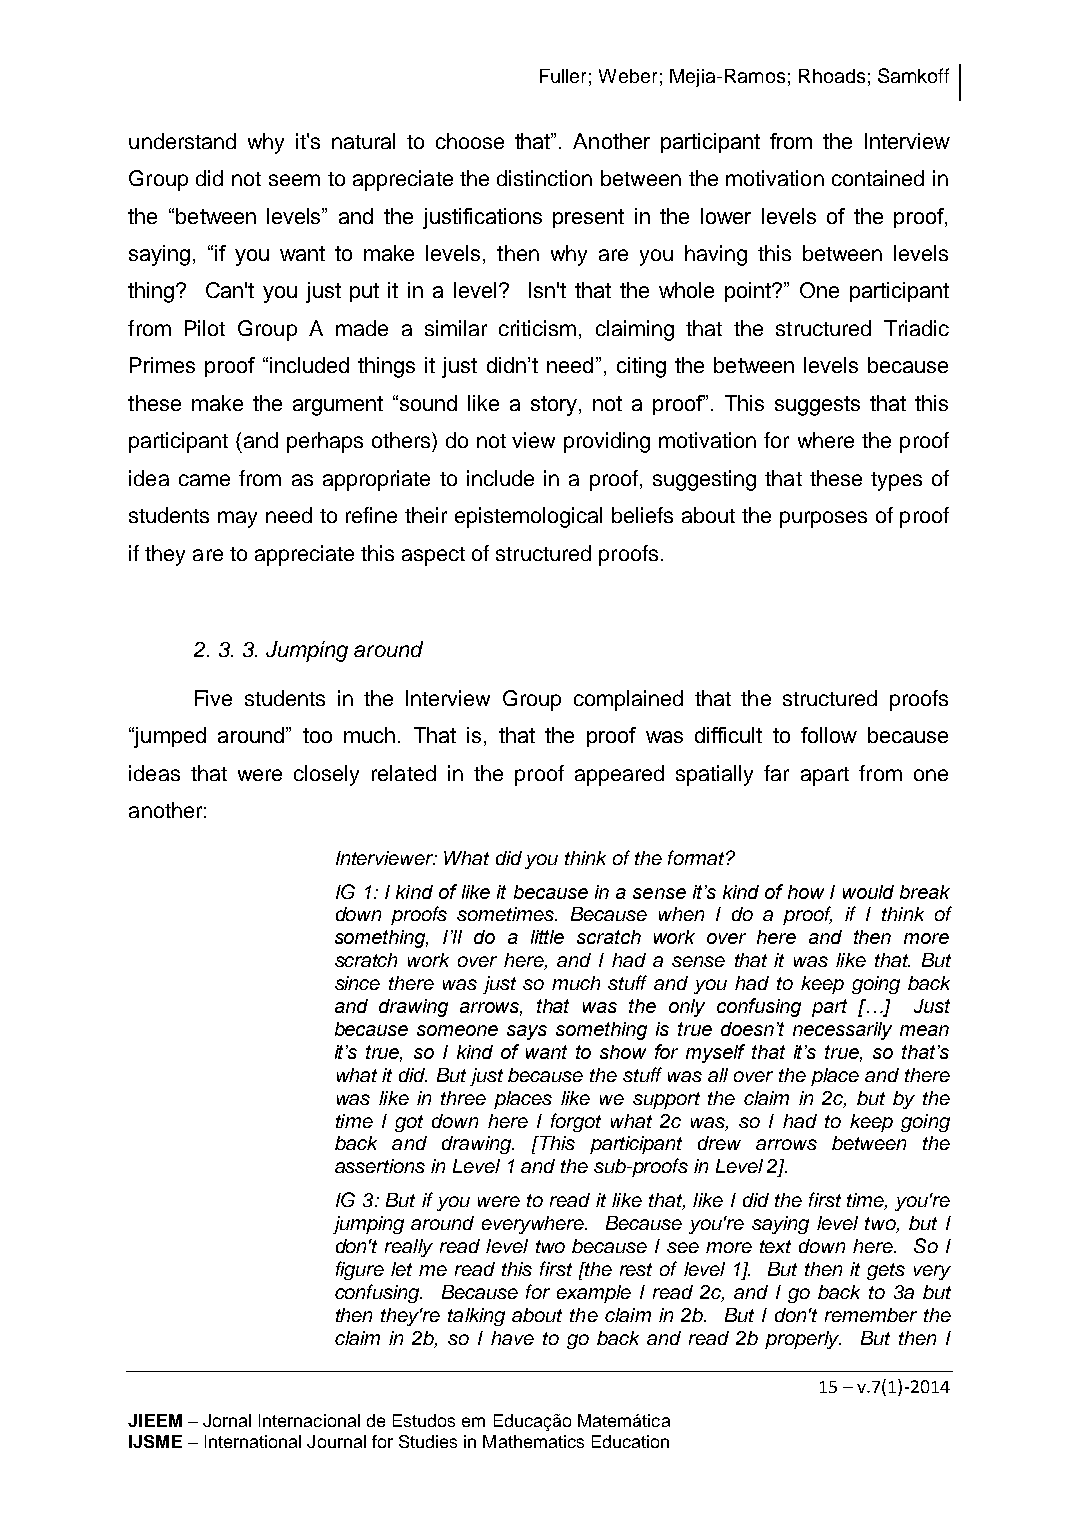 The width and height of the document is (1078, 1524). Describe the element at coordinates (253, 1441) in the document. I see `International` at that location.
